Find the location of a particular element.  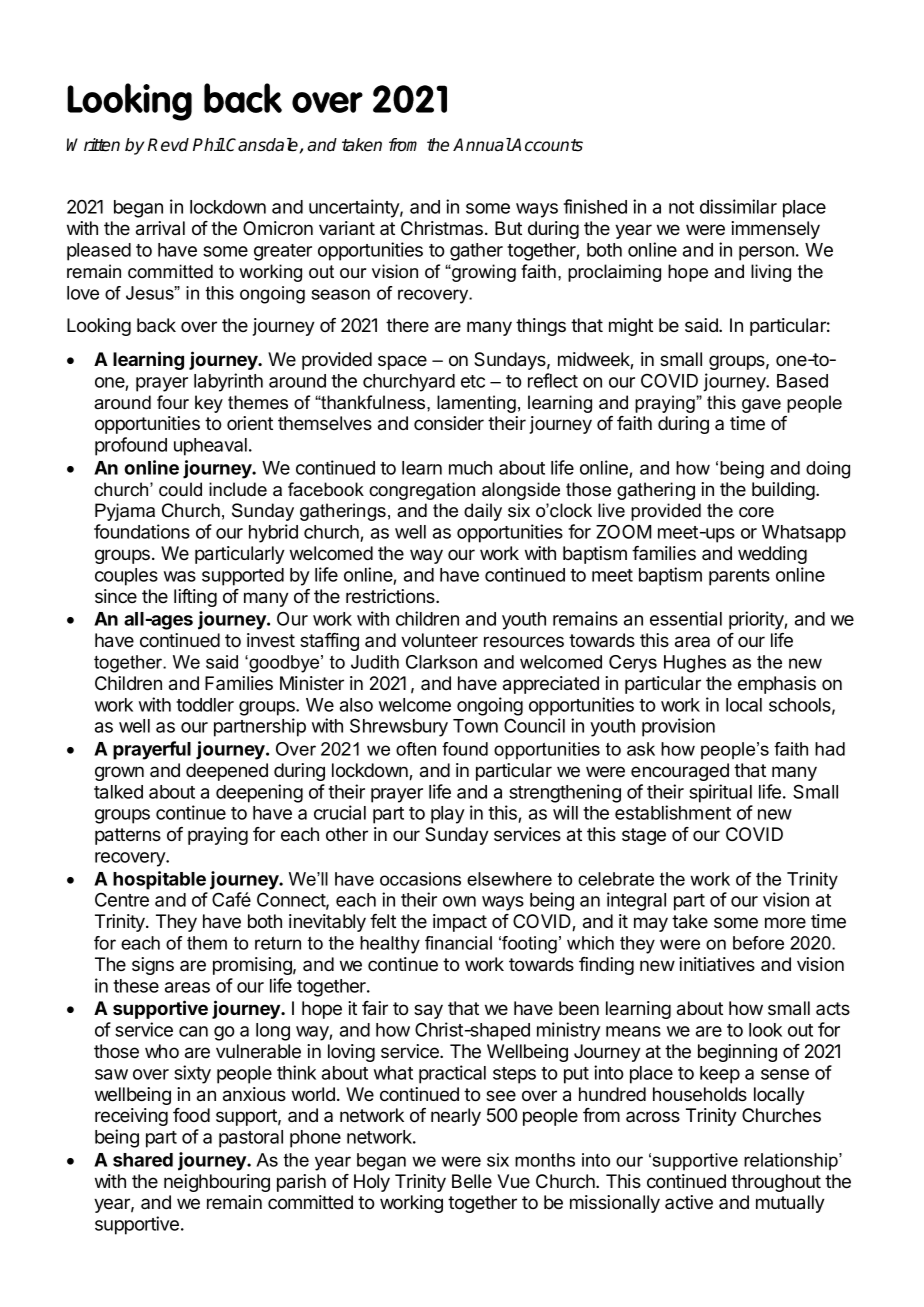

could is located at coordinates (180, 489).
